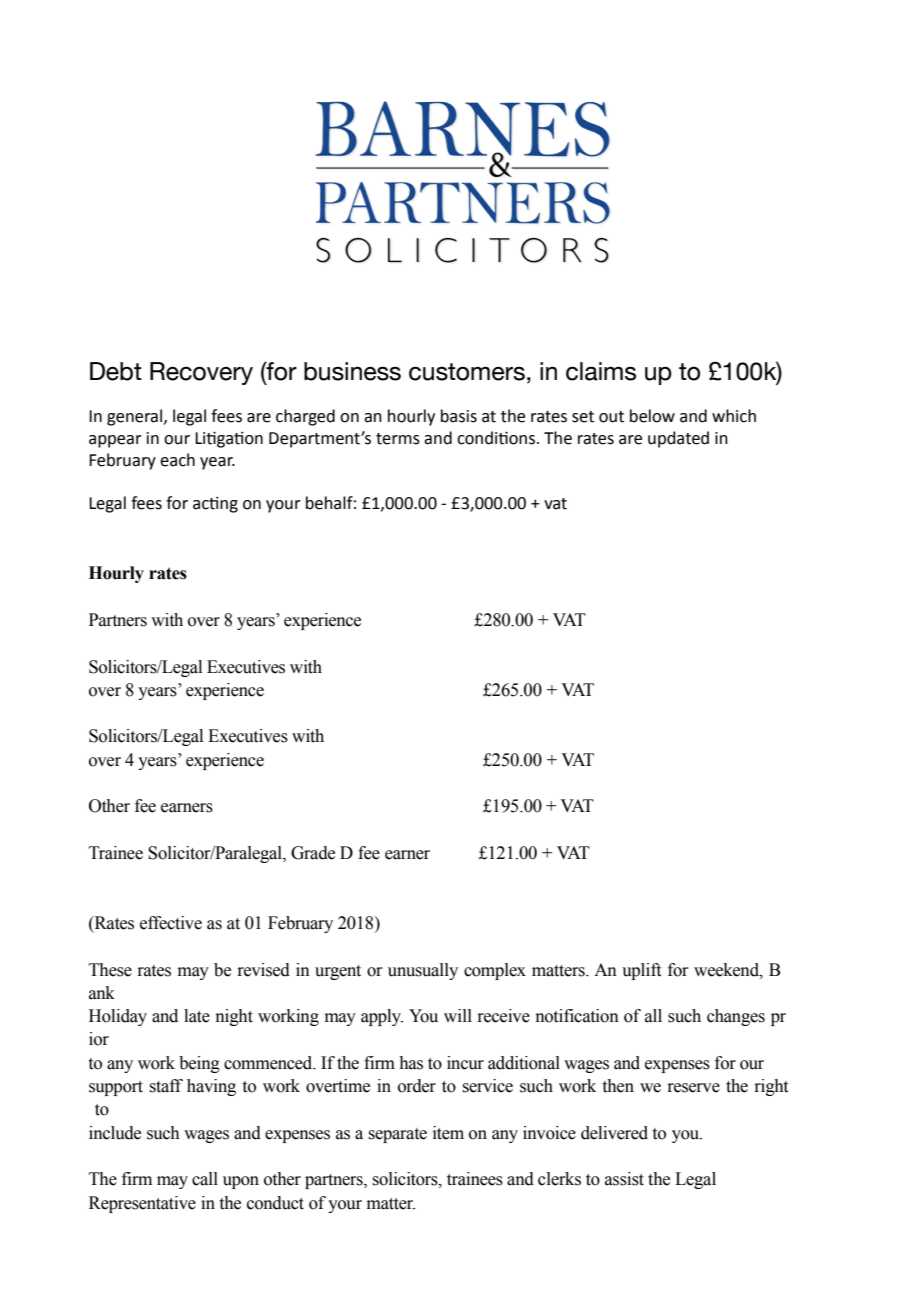 Image resolution: width=924 pixels, height=1308 pixels. I want to click on basis, so click(459, 416).
